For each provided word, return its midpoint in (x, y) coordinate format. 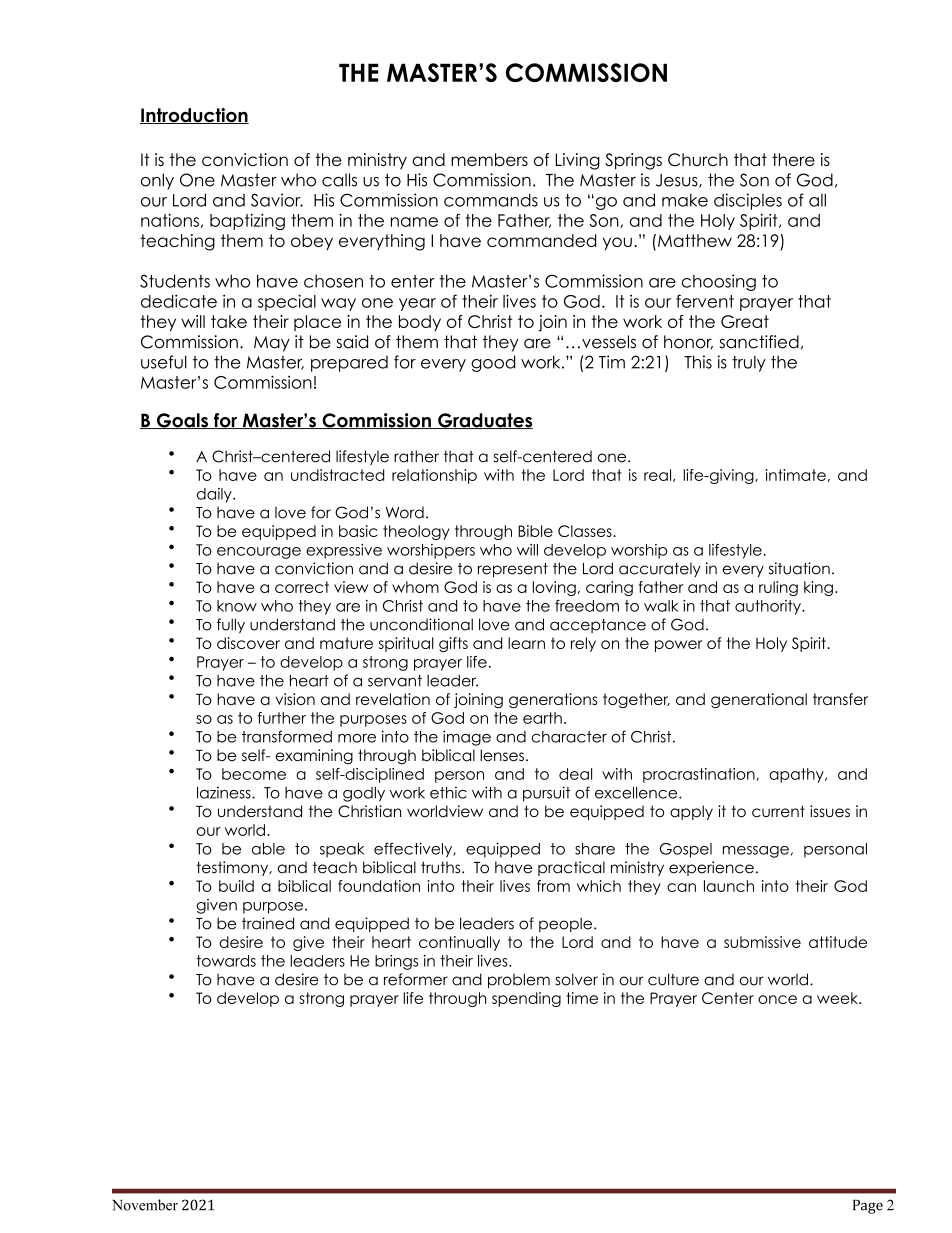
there (793, 159)
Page (868, 1207)
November (145, 1205)
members (489, 159)
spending (526, 999)
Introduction (194, 116)
